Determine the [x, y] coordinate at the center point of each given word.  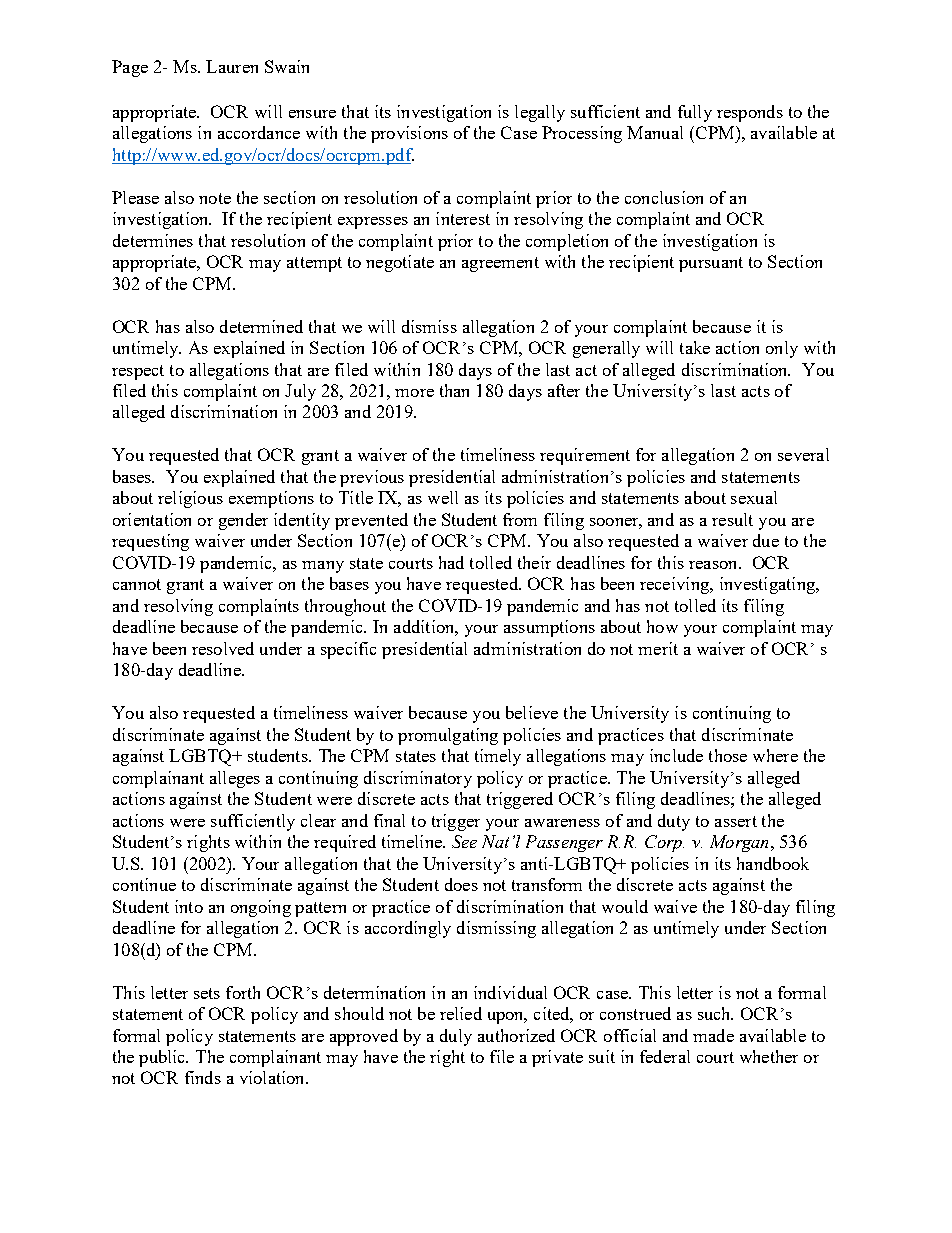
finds [203, 1077]
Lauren [232, 66]
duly [456, 1037]
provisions [409, 134]
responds [750, 113]
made [713, 1035]
